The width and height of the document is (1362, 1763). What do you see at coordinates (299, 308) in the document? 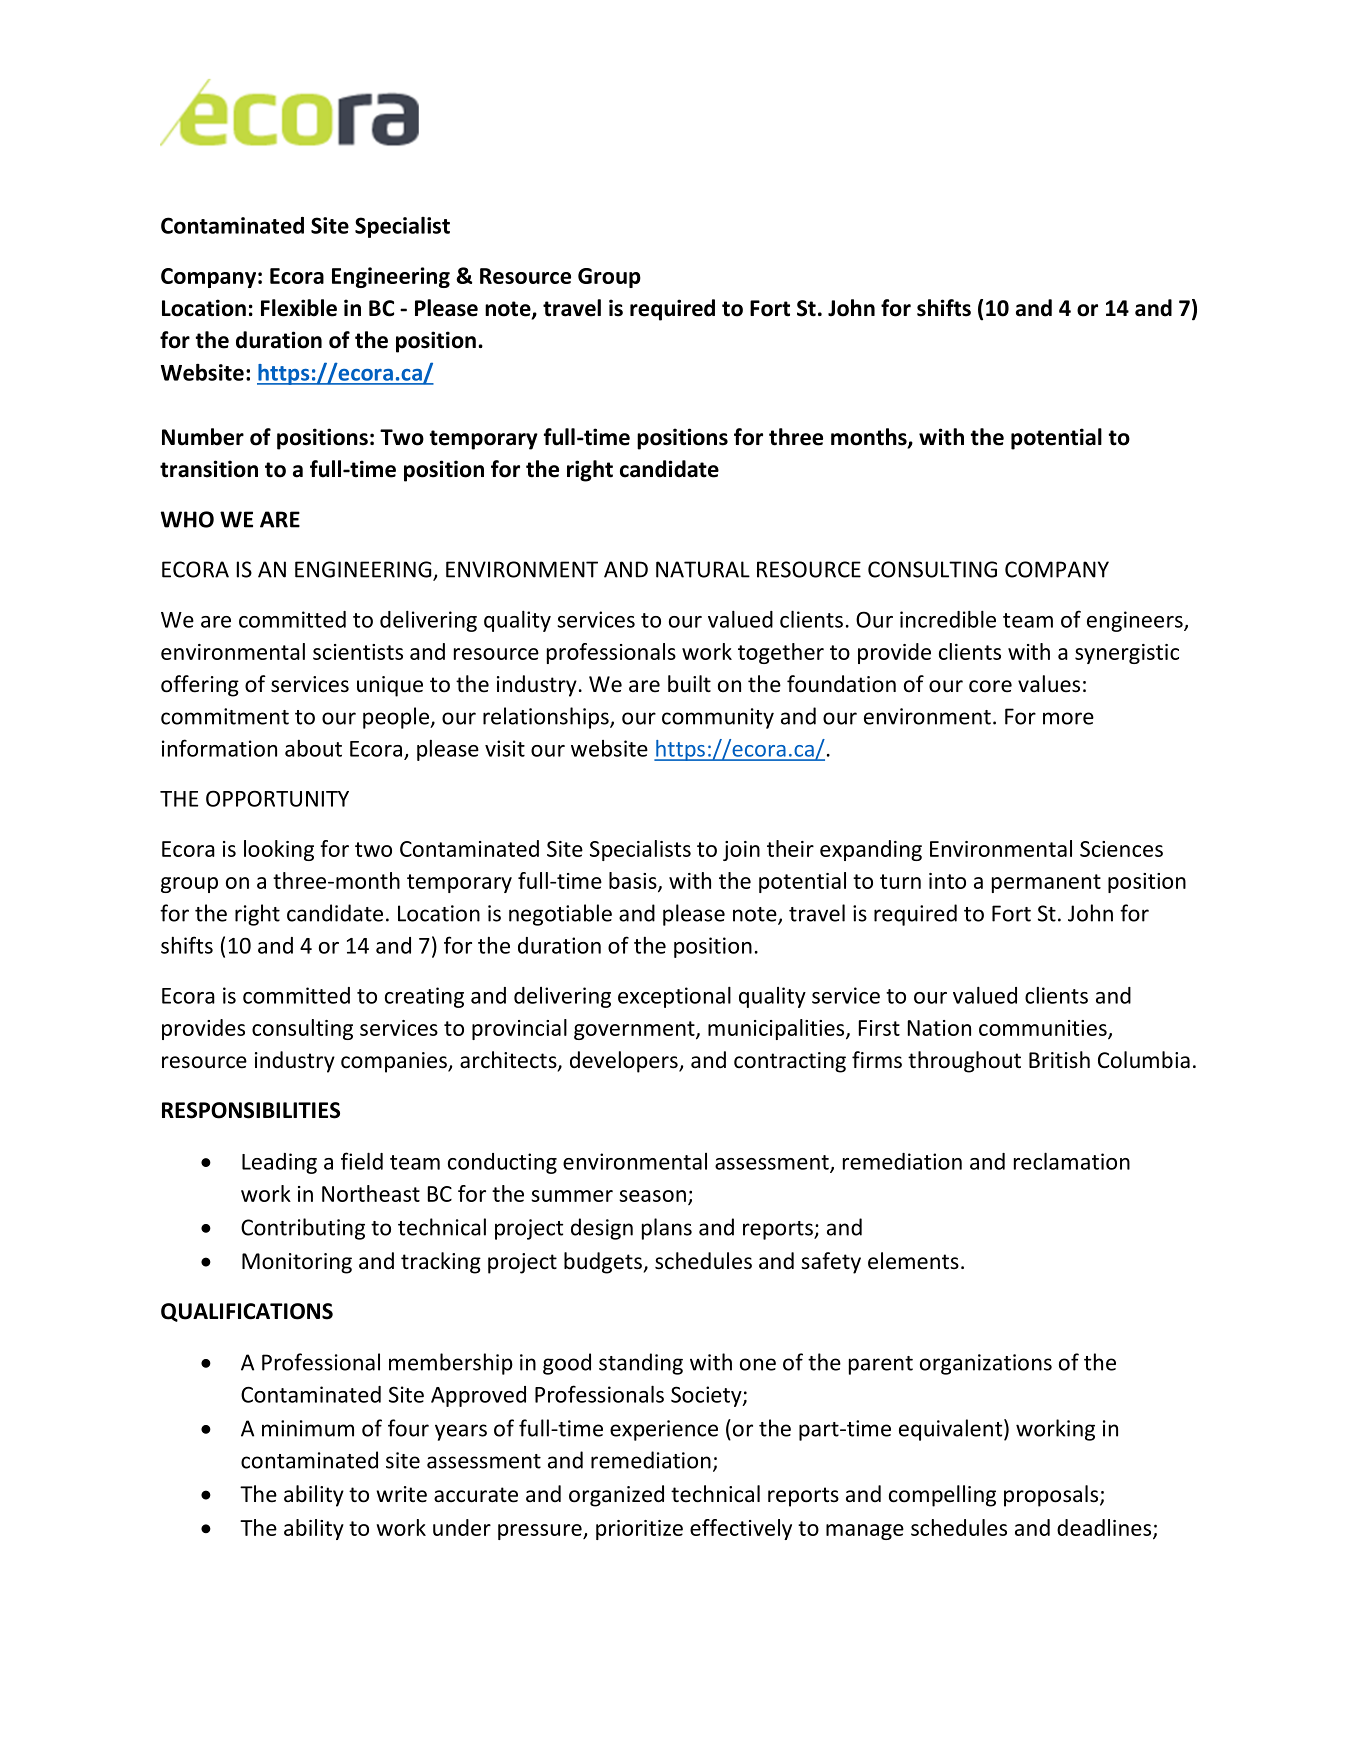
I see `Flexible` at bounding box center [299, 308].
